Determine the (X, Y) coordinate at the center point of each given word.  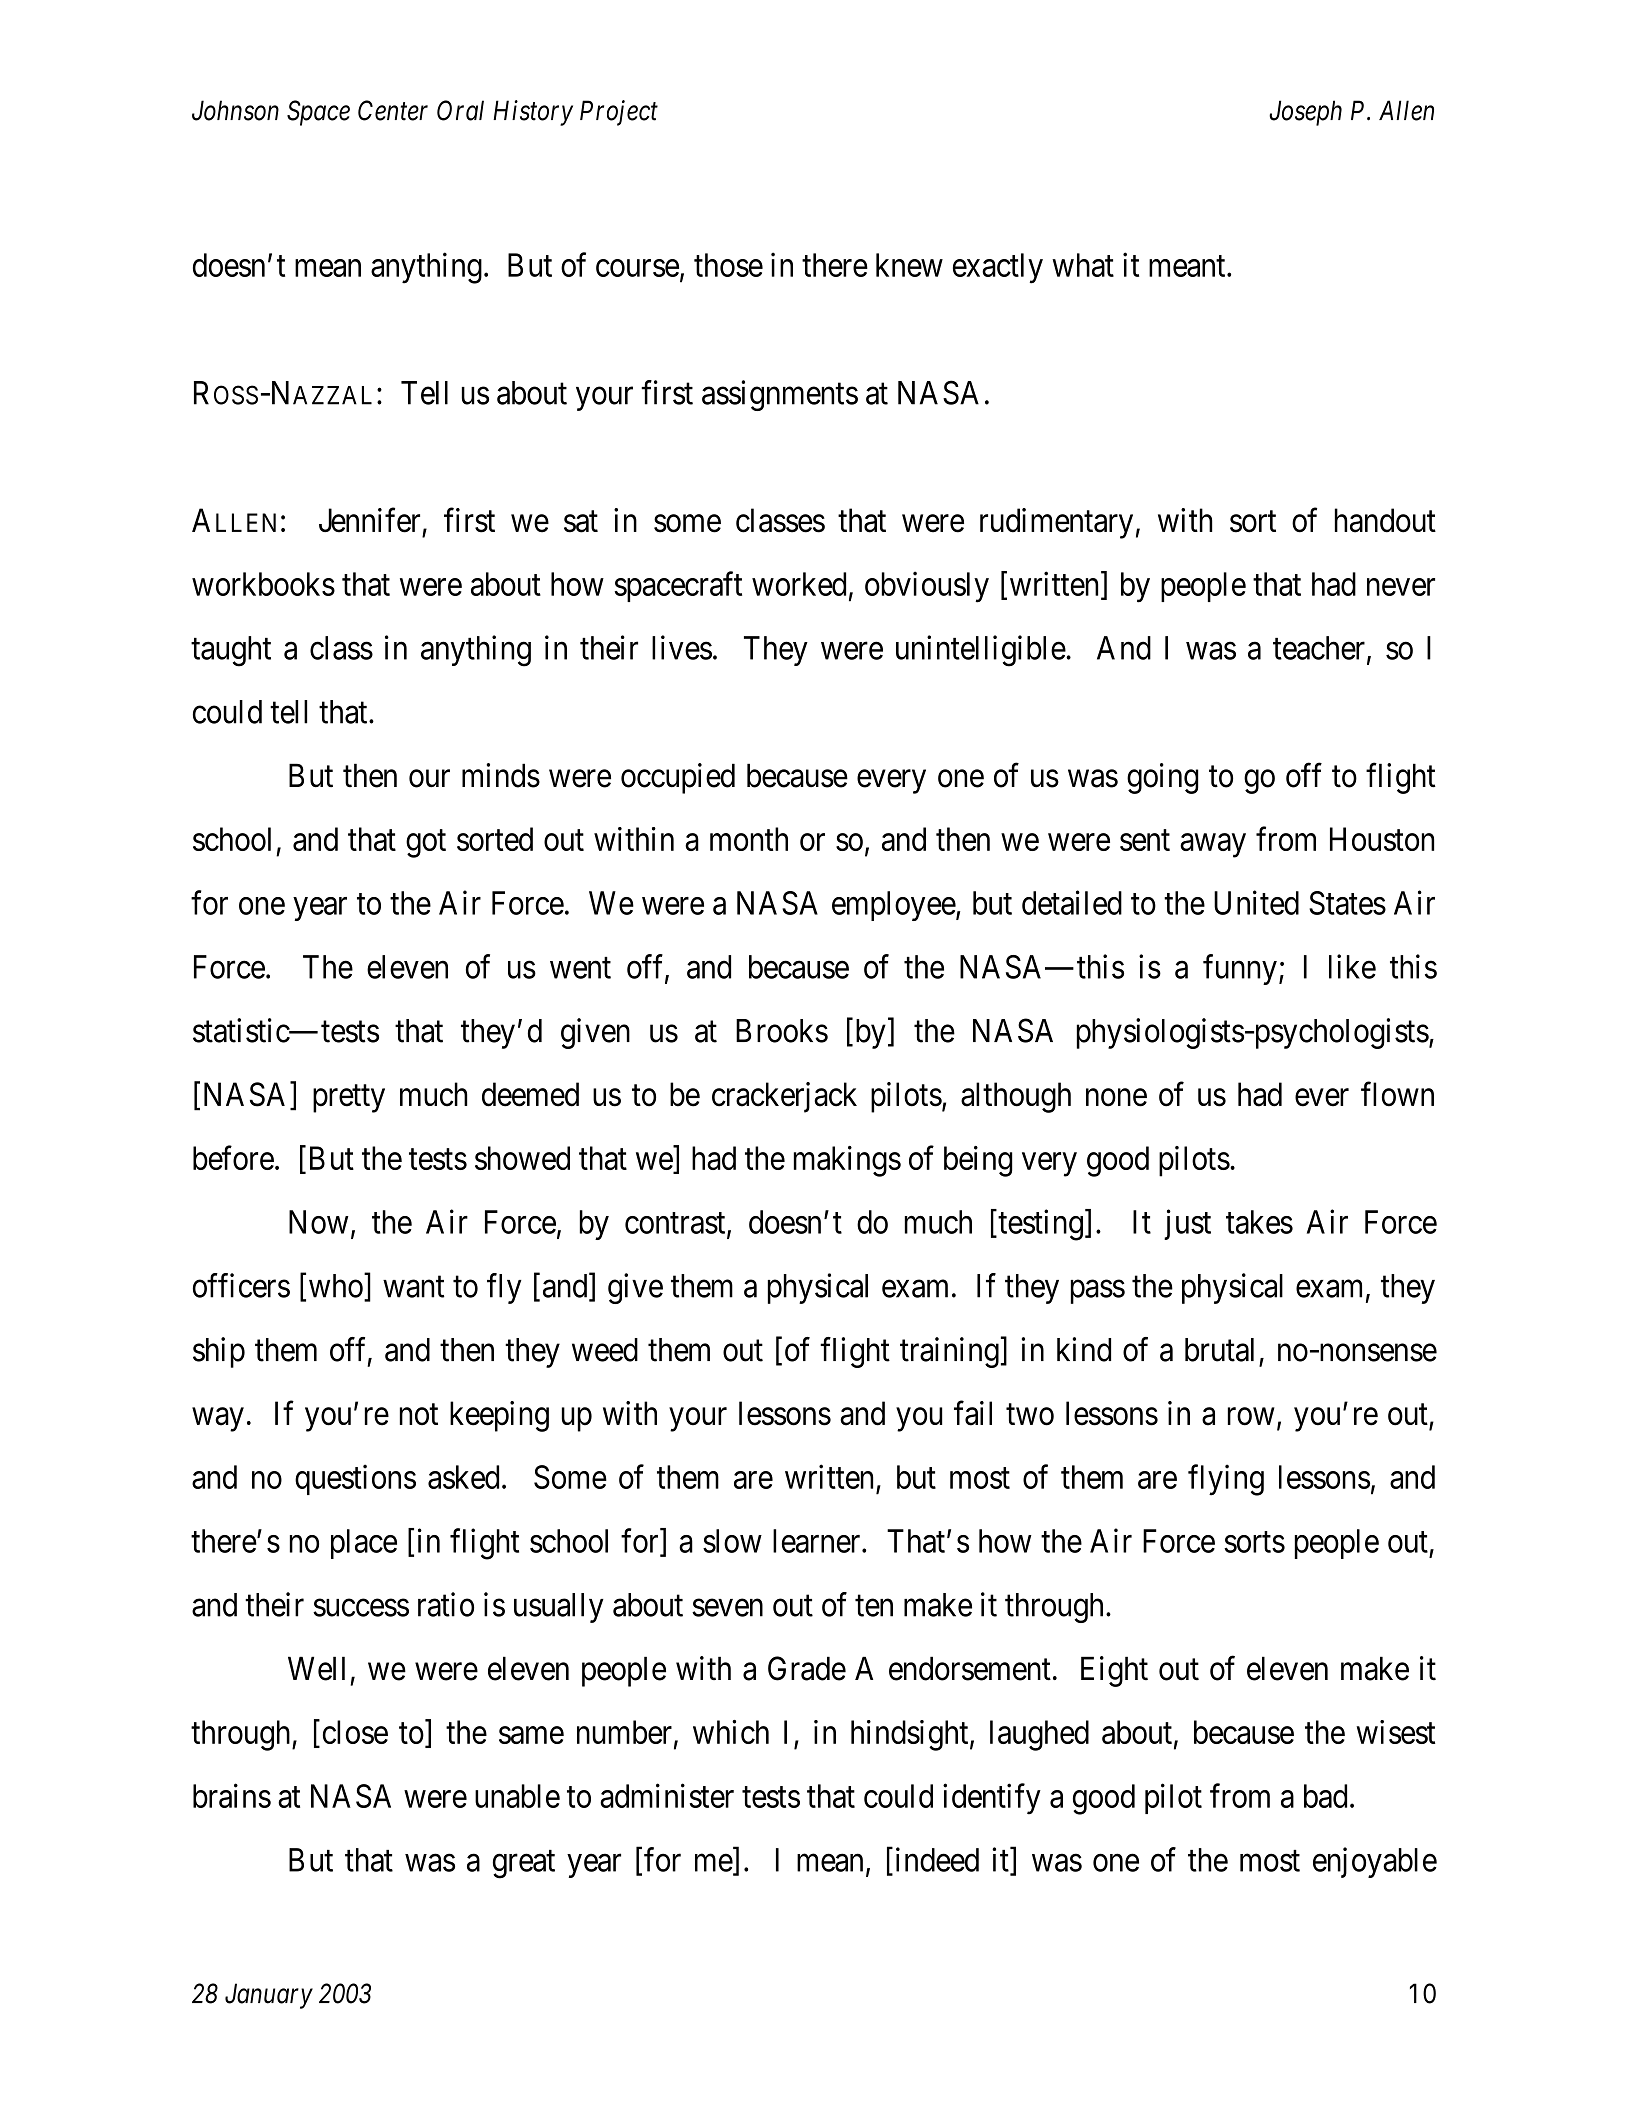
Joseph (1305, 113)
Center (393, 110)
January (269, 1996)
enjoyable (1375, 1862)
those (728, 265)
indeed (935, 1860)
